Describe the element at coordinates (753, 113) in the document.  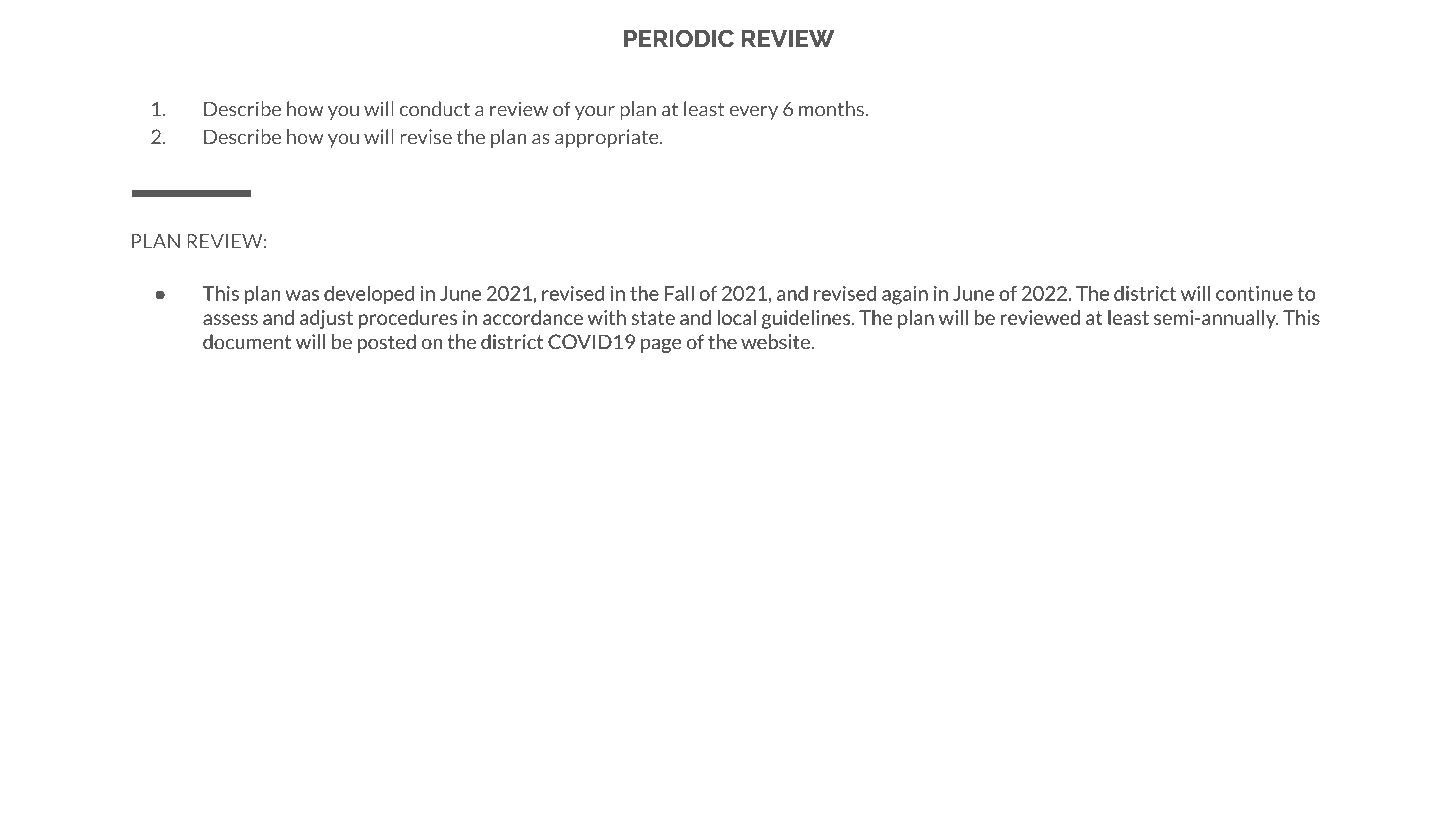
I see `every` at that location.
